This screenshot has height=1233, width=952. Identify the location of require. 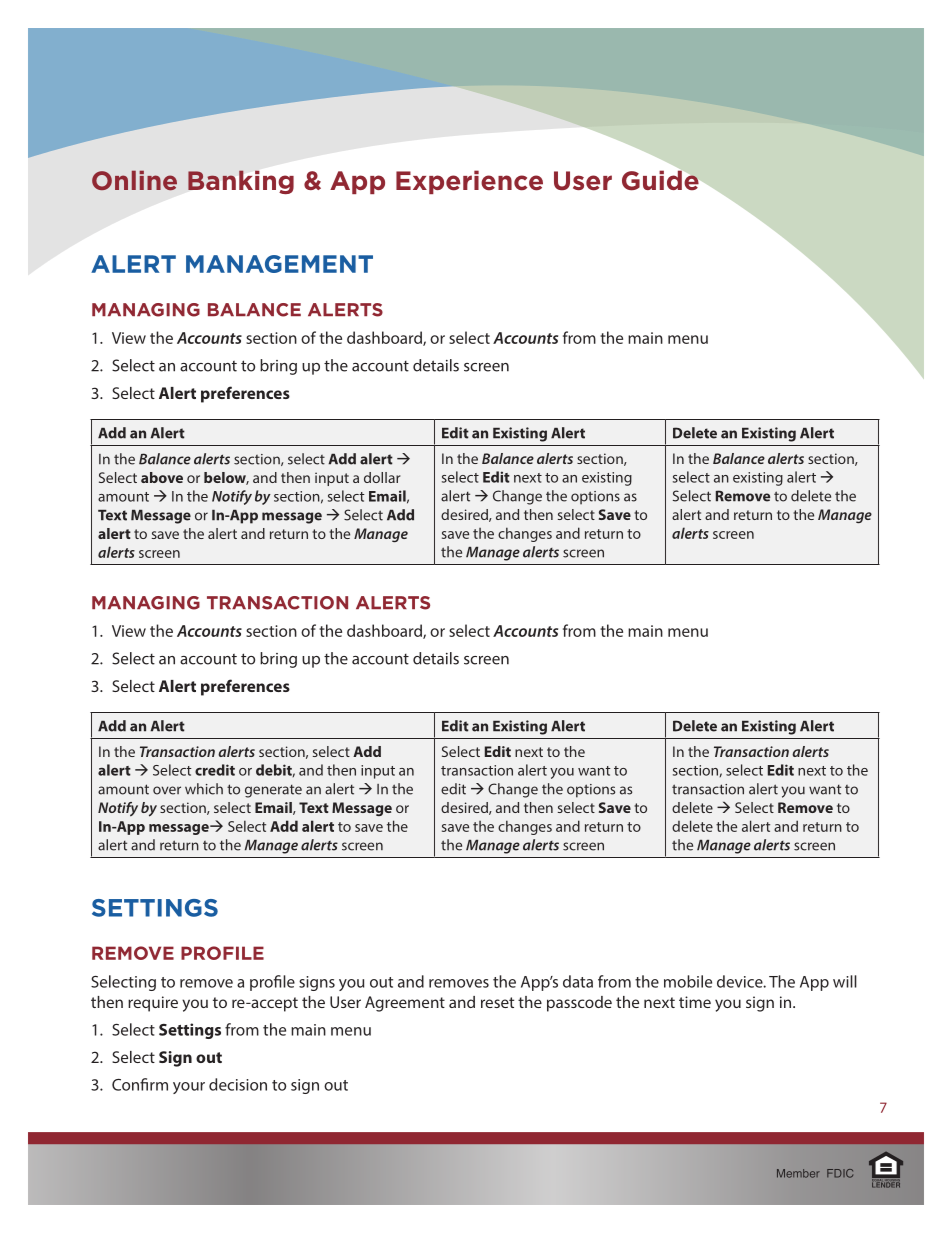
(153, 1004).
